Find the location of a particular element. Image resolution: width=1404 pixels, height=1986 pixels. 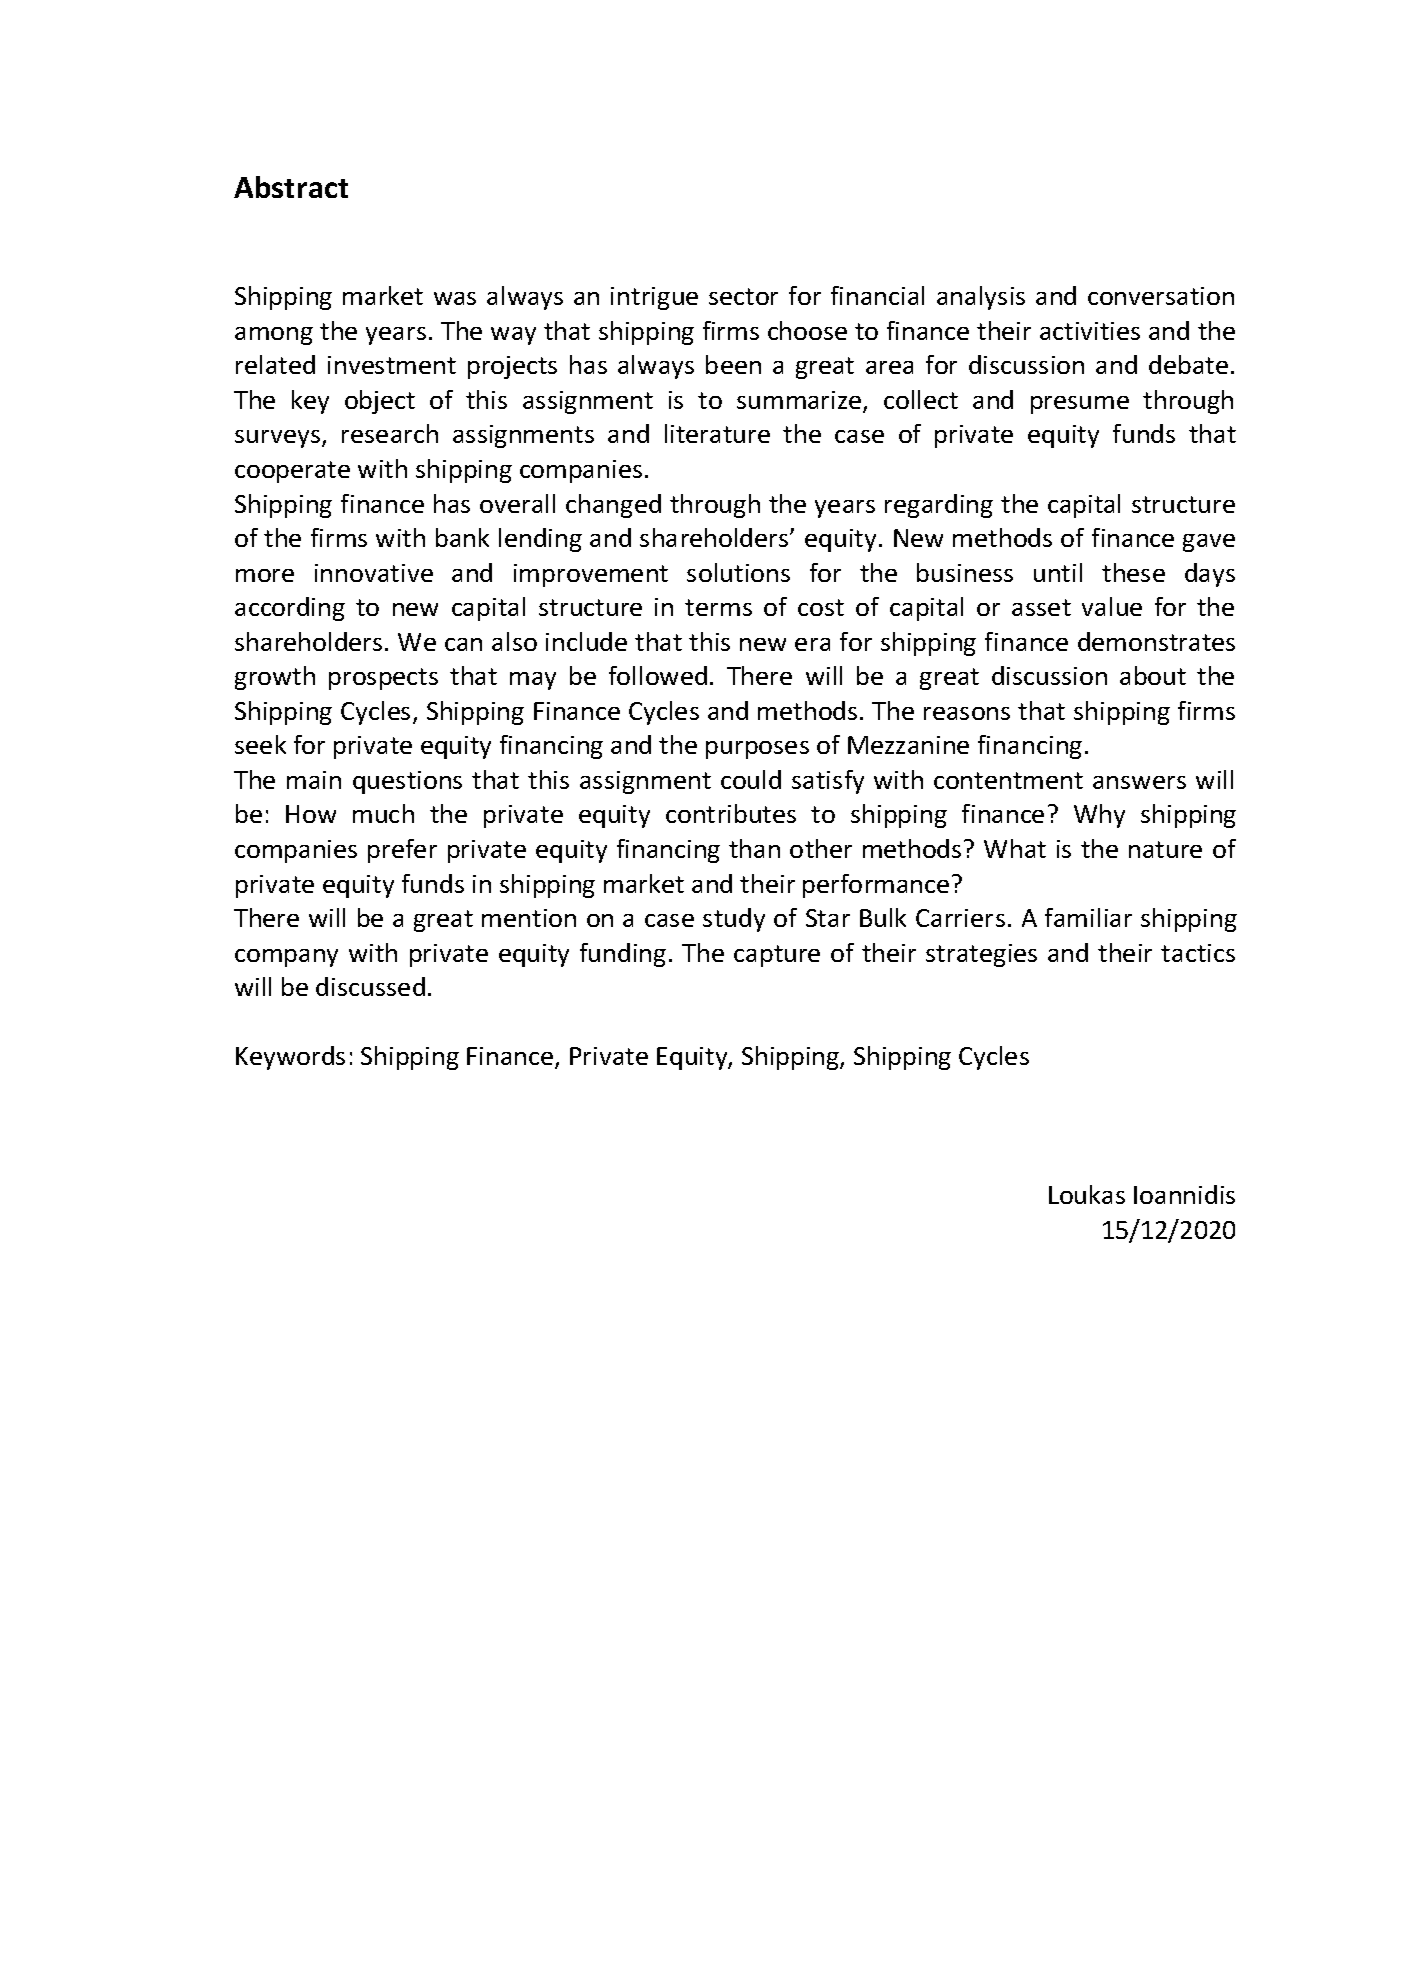

capture is located at coordinates (777, 956).
